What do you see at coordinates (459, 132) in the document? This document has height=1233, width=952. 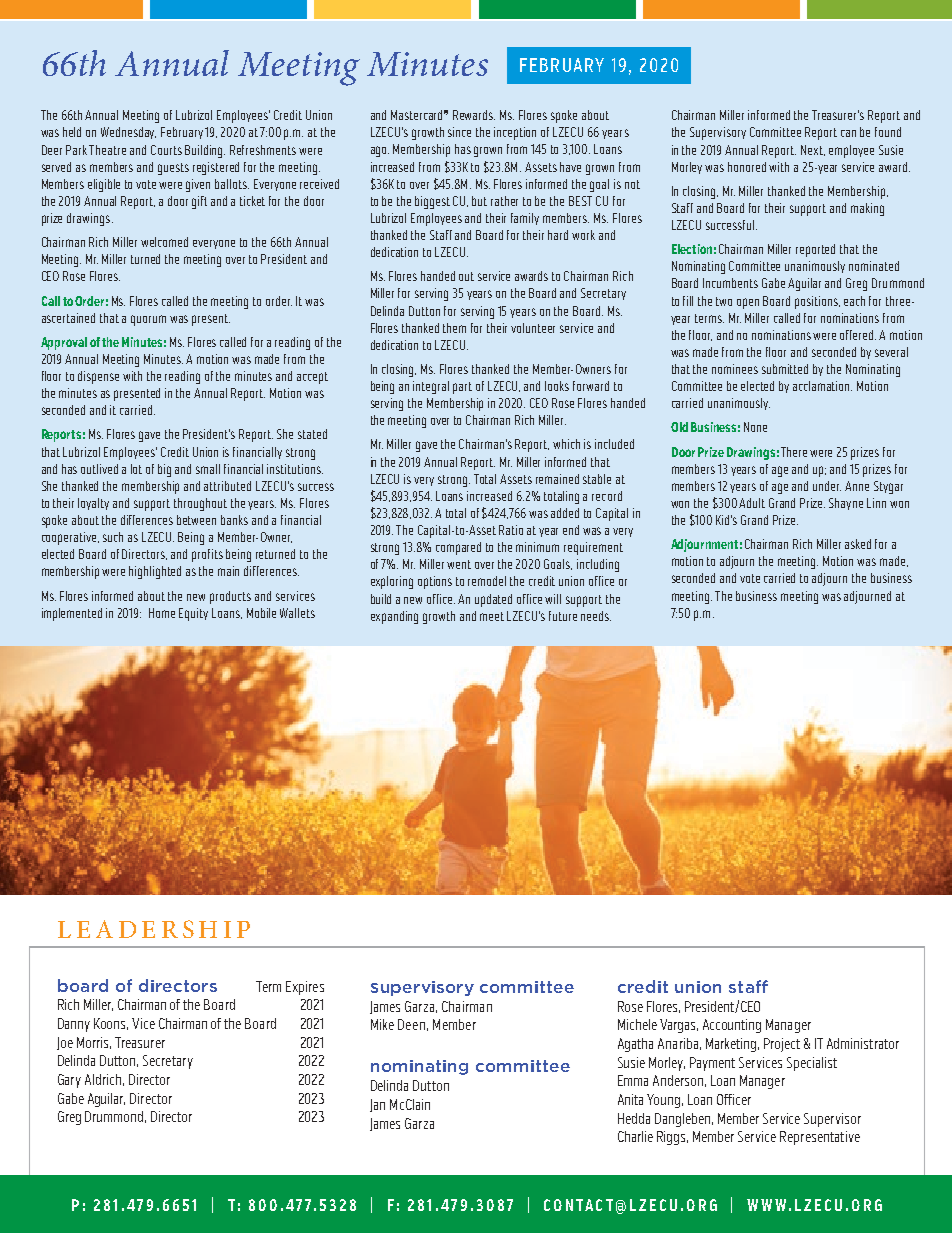 I see `since` at bounding box center [459, 132].
